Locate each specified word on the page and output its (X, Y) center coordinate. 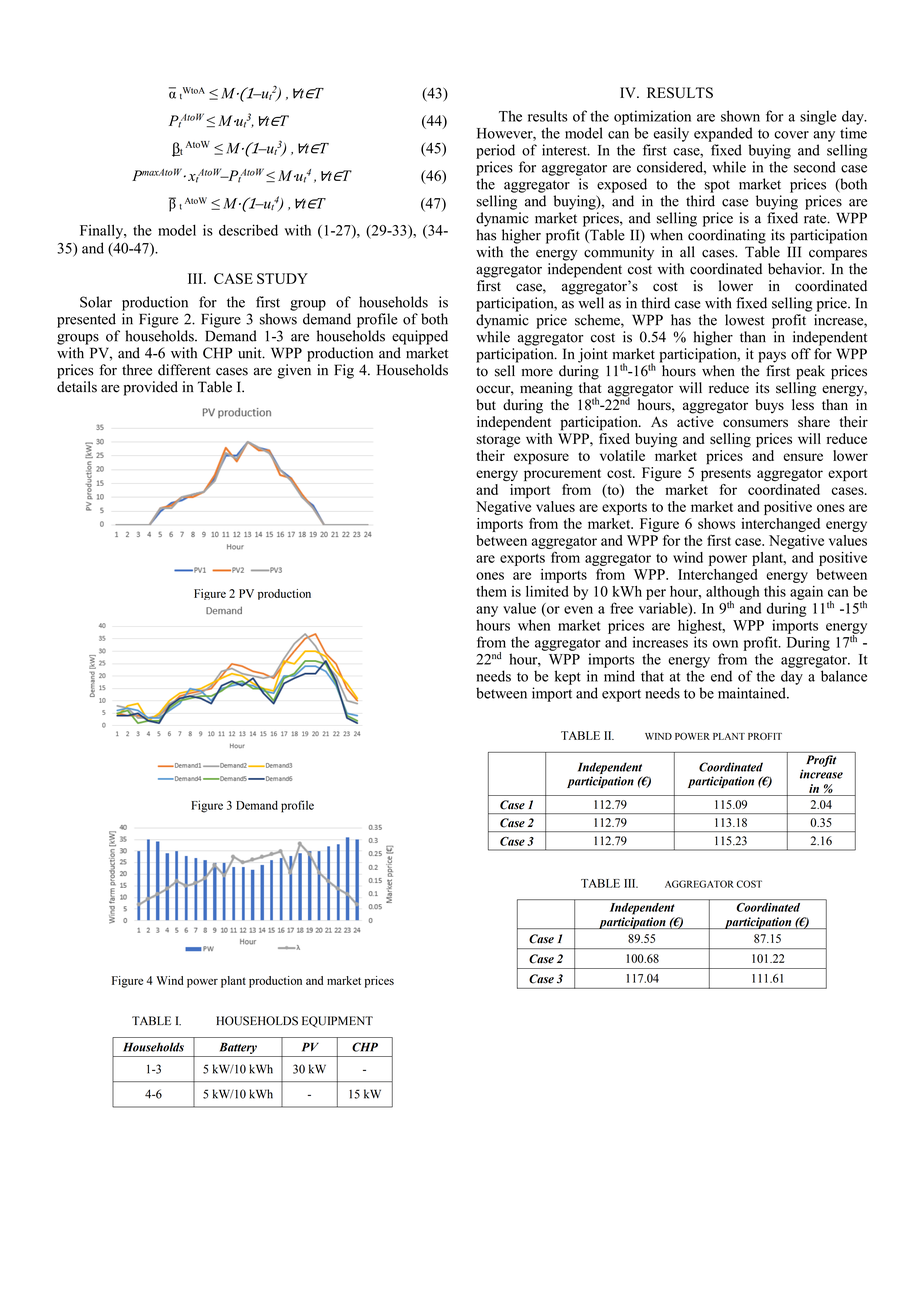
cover (791, 135)
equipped (420, 337)
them (491, 591)
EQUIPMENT (337, 1022)
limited (547, 591)
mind (619, 676)
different (184, 370)
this (775, 591)
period (495, 151)
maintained (753, 693)
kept (568, 677)
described (248, 230)
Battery (238, 1049)
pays (772, 357)
